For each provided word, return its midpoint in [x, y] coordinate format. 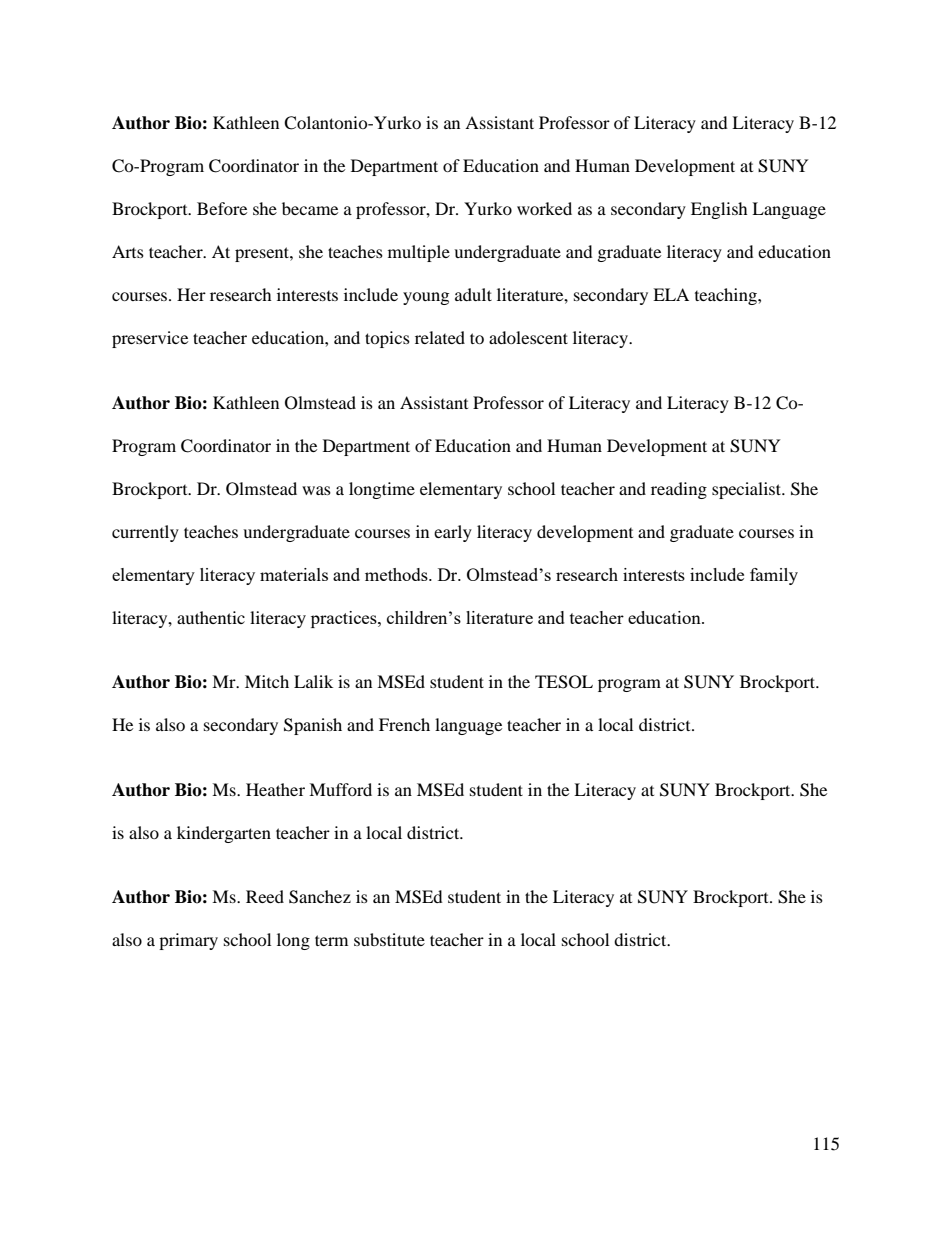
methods [397, 574]
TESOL [564, 682]
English [719, 210]
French [404, 724]
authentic [211, 617]
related [440, 337]
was [316, 490]
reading [679, 490]
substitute [389, 939]
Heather [275, 789]
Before [222, 208]
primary [188, 941]
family [774, 576]
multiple [419, 253]
